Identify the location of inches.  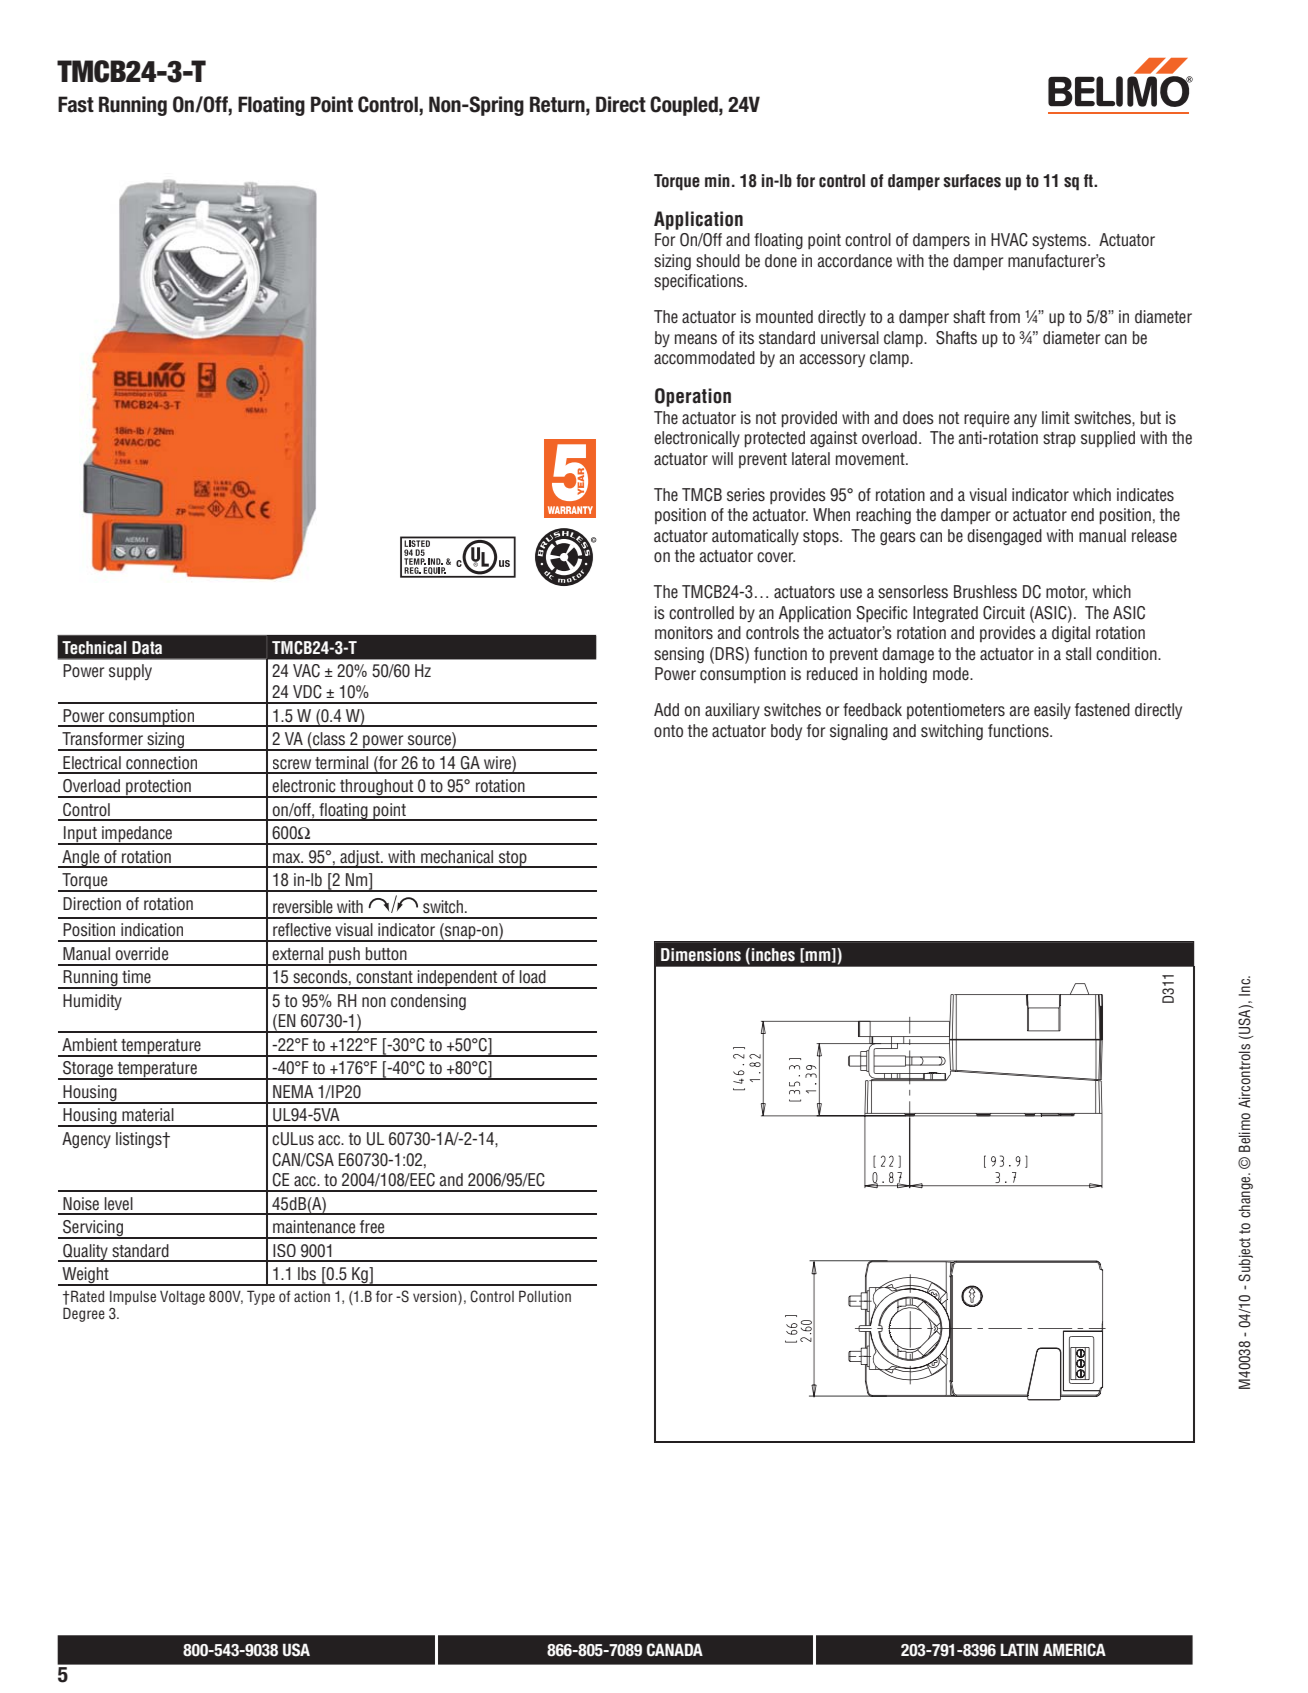
(773, 955).
